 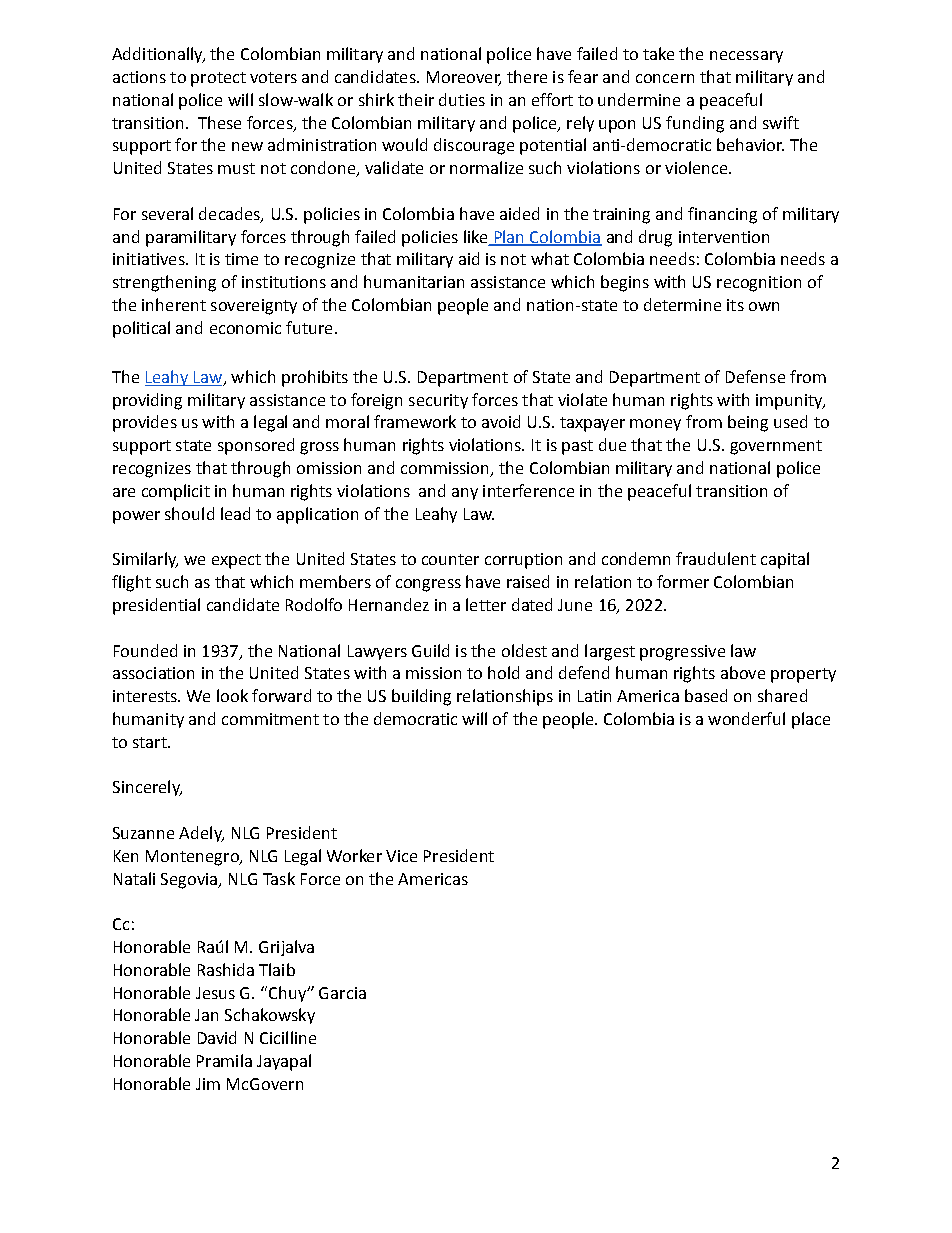 What do you see at coordinates (764, 306) in the document?
I see `own` at bounding box center [764, 306].
